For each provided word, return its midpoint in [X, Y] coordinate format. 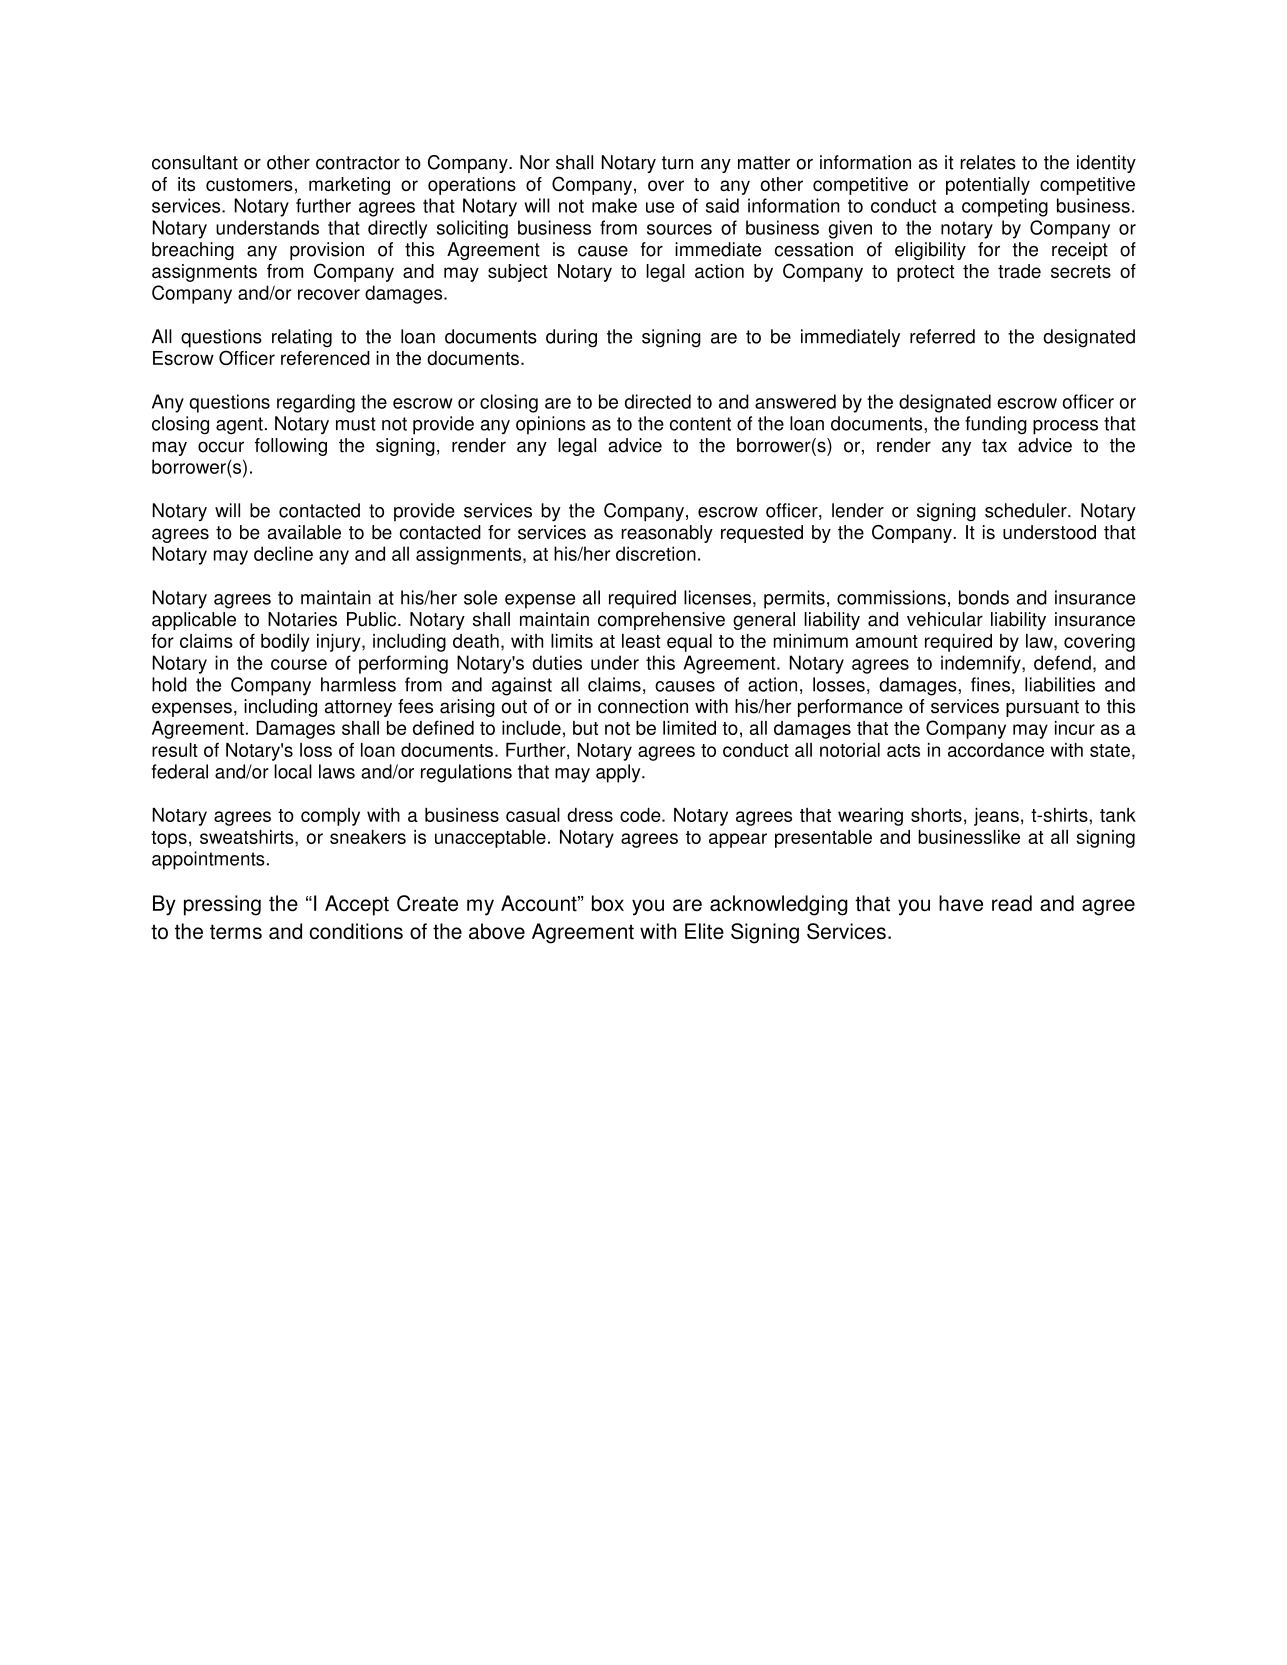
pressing [222, 905]
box [608, 903]
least [641, 641]
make [614, 205]
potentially [988, 186]
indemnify [982, 664]
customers [249, 184]
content [700, 424]
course [299, 664]
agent [239, 426]
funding [996, 425]
